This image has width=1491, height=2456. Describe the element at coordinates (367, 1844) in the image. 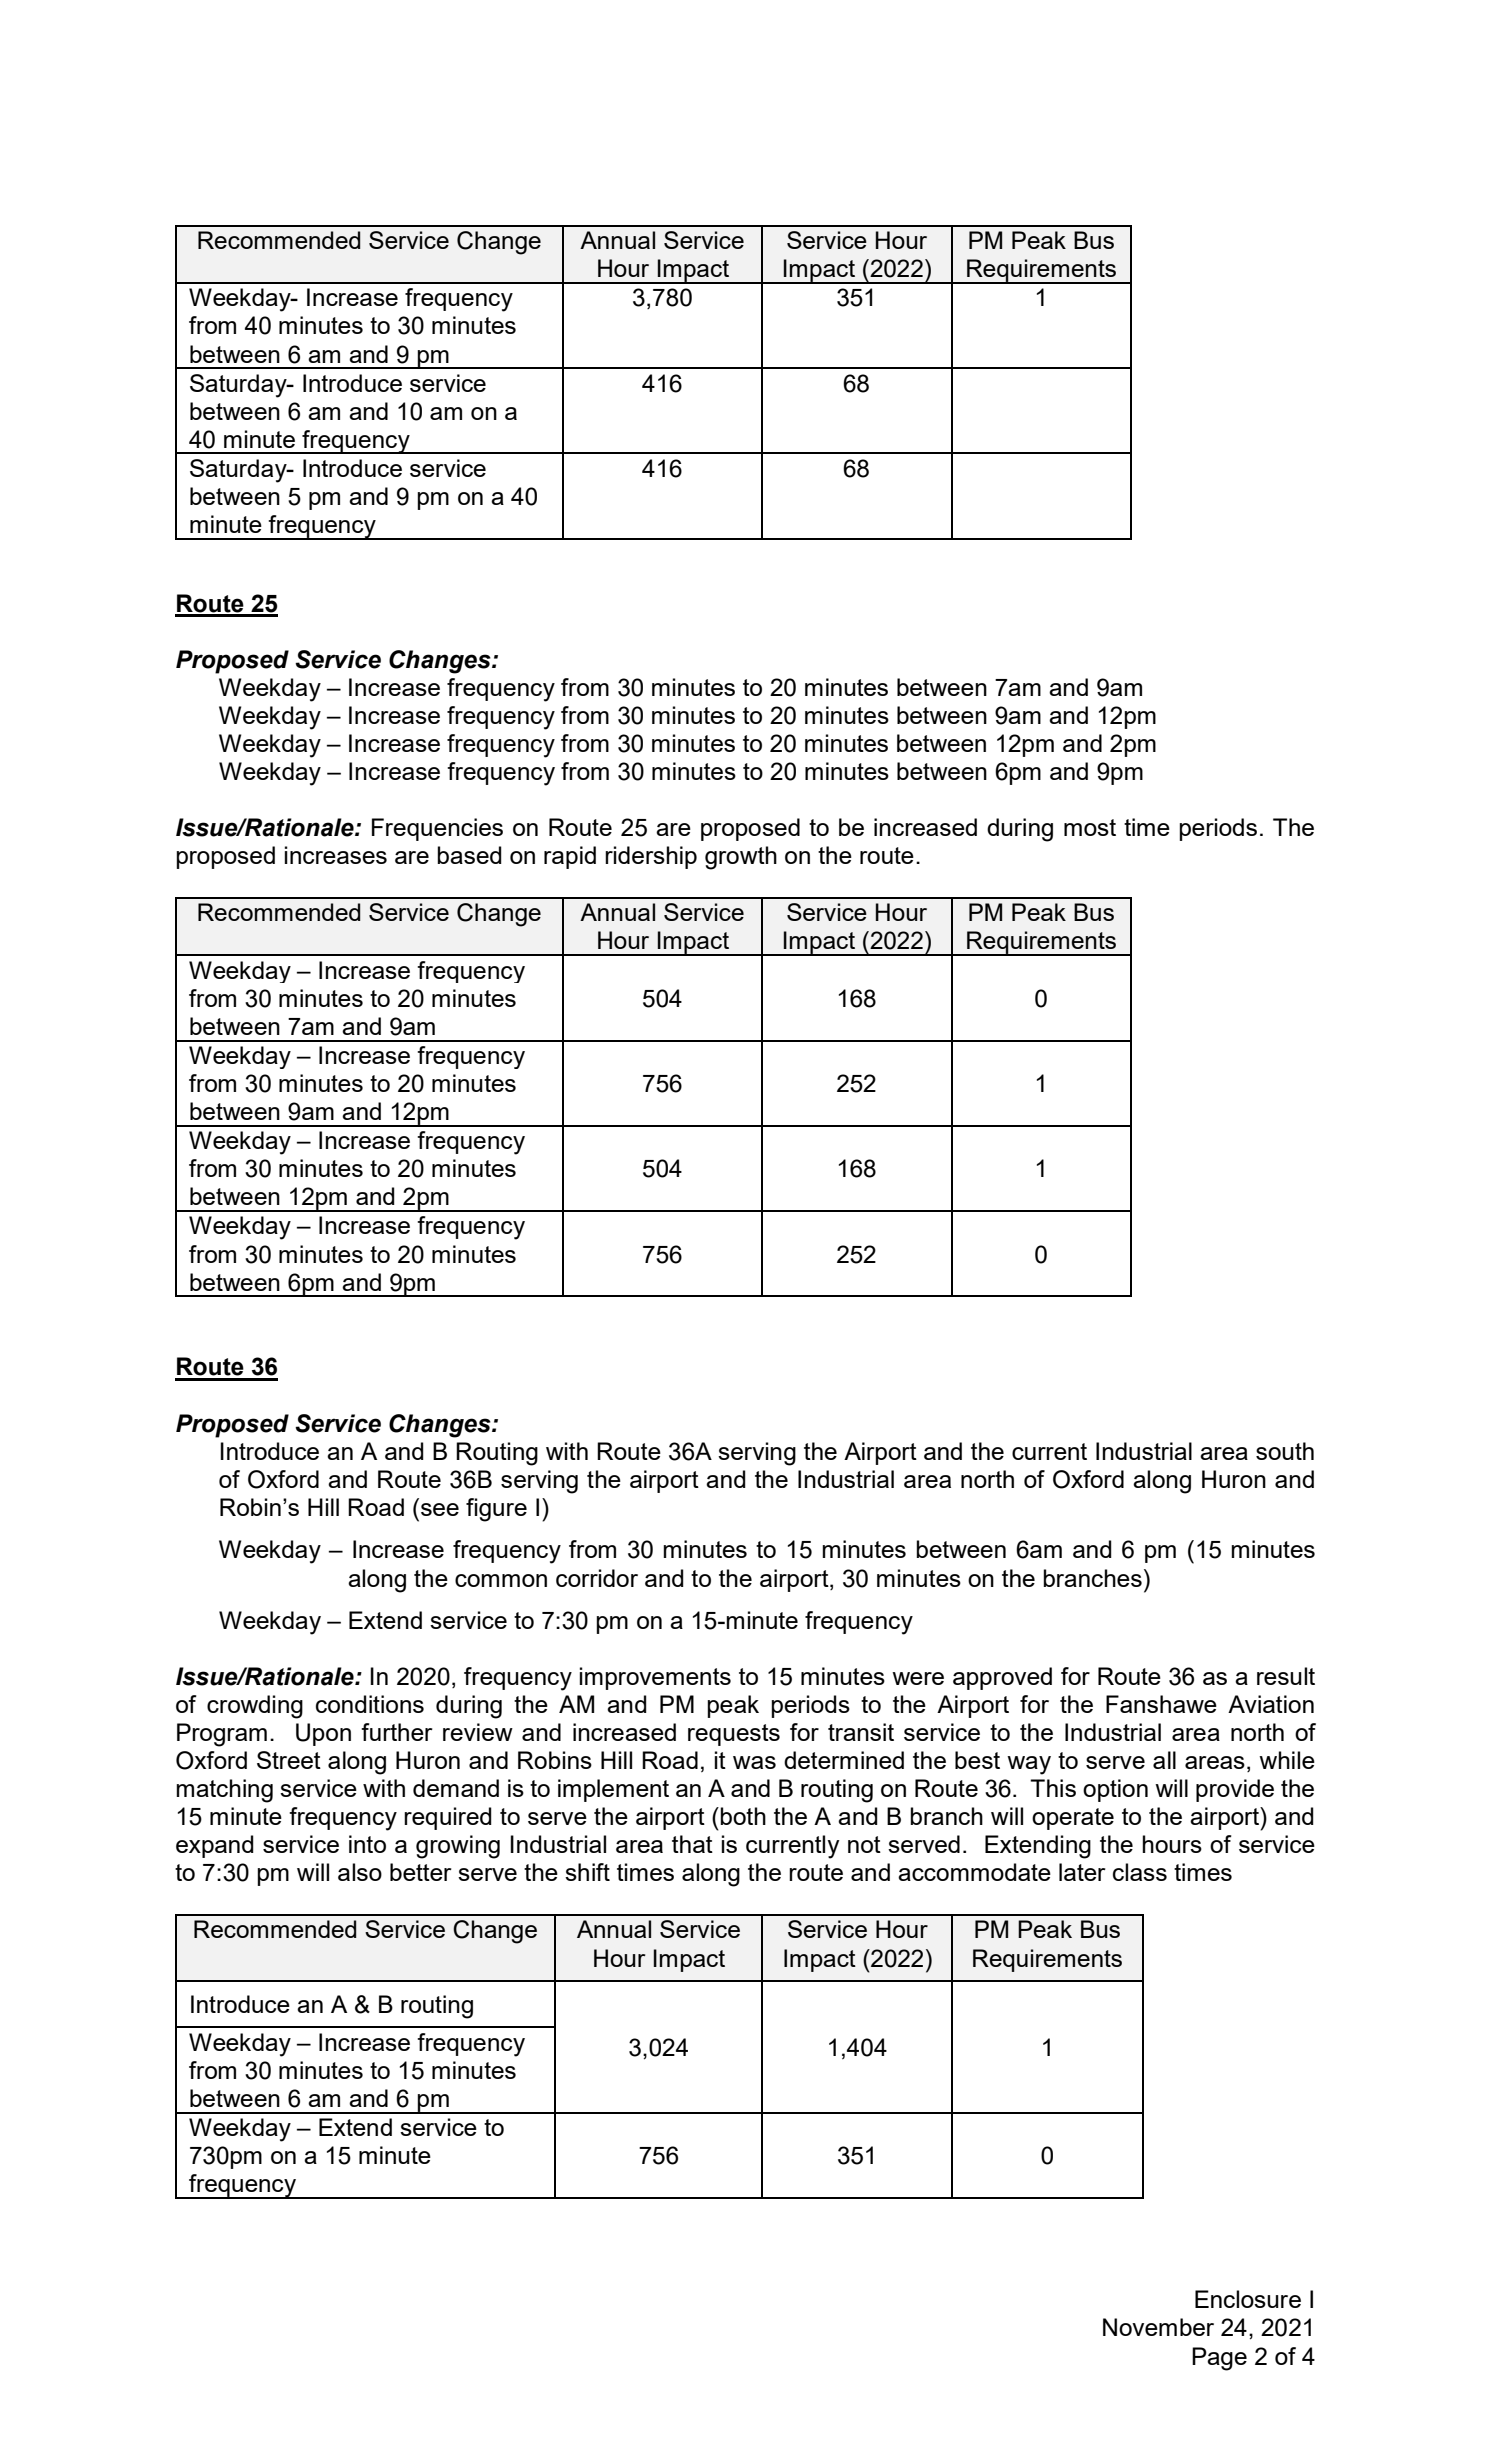

I see `into` at that location.
